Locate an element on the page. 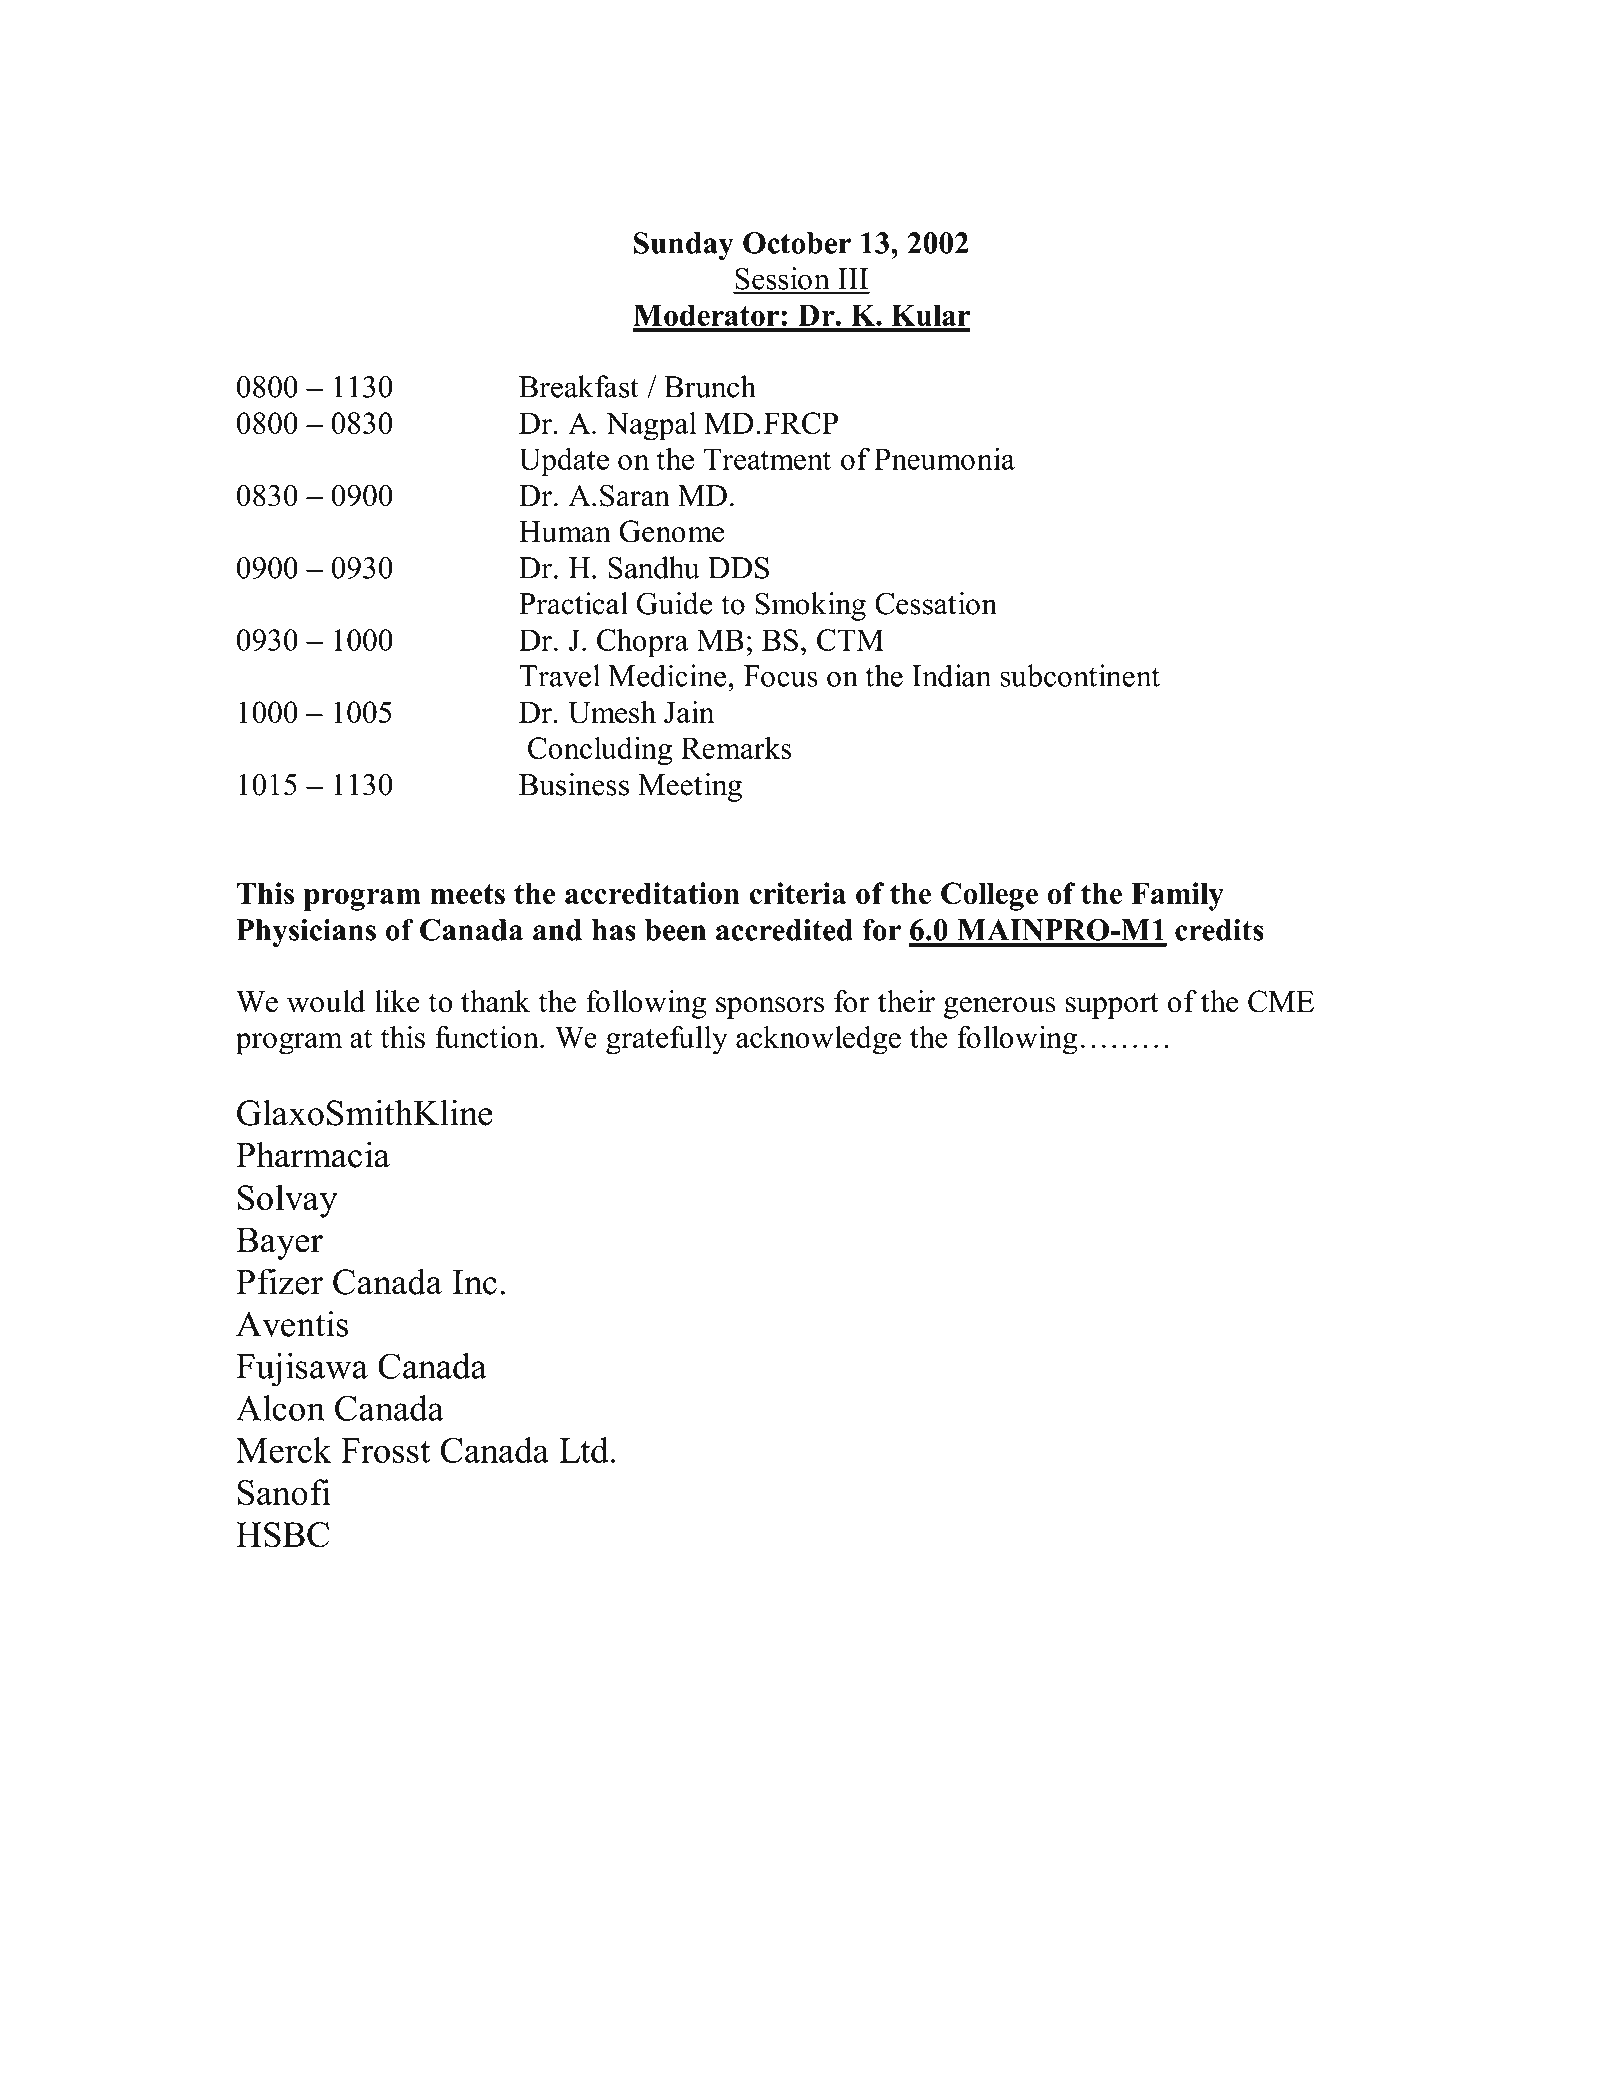 This document has width=1603, height=2074. support is located at coordinates (1112, 1006).
